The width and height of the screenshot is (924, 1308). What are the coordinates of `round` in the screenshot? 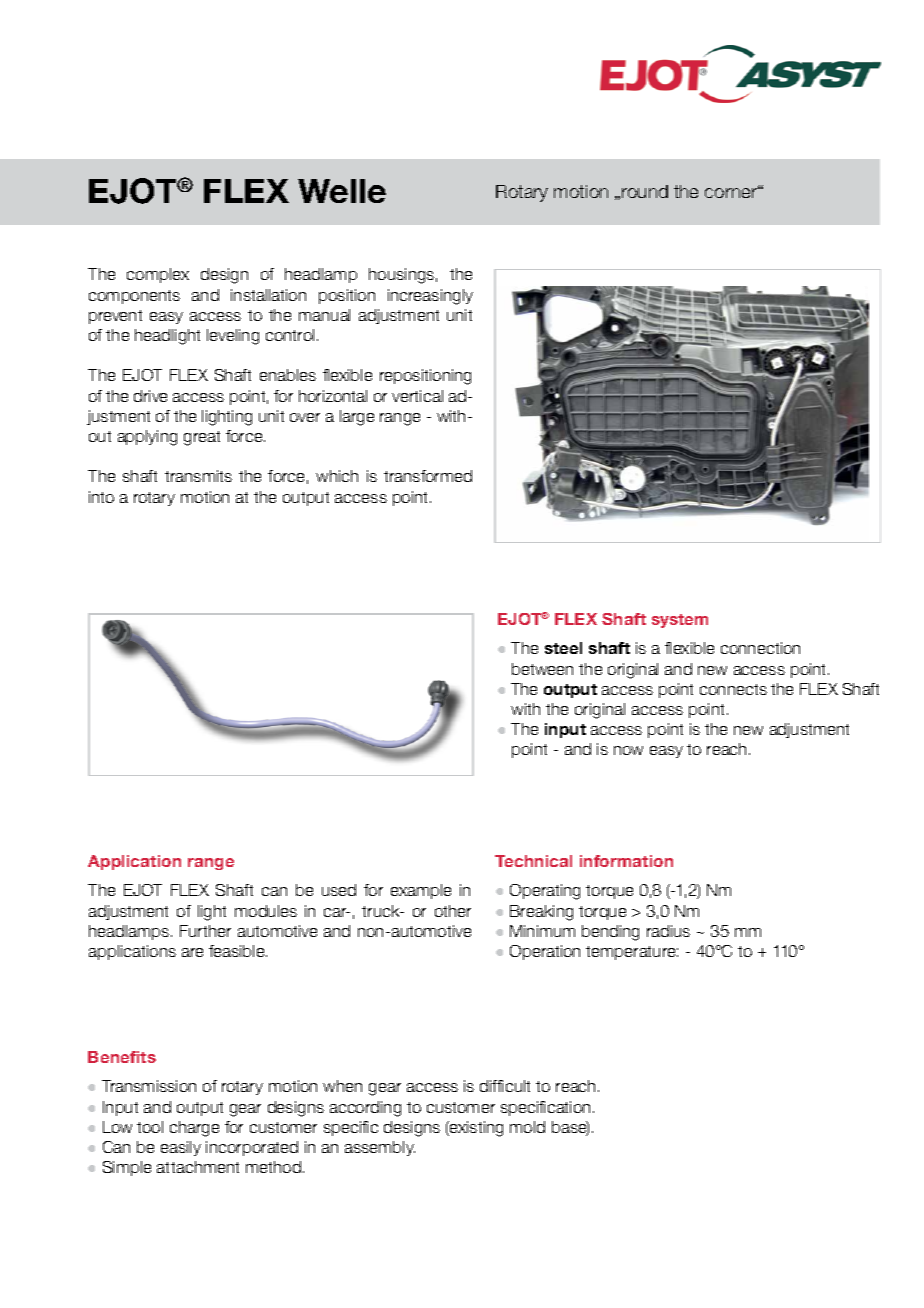 It's located at (645, 191).
